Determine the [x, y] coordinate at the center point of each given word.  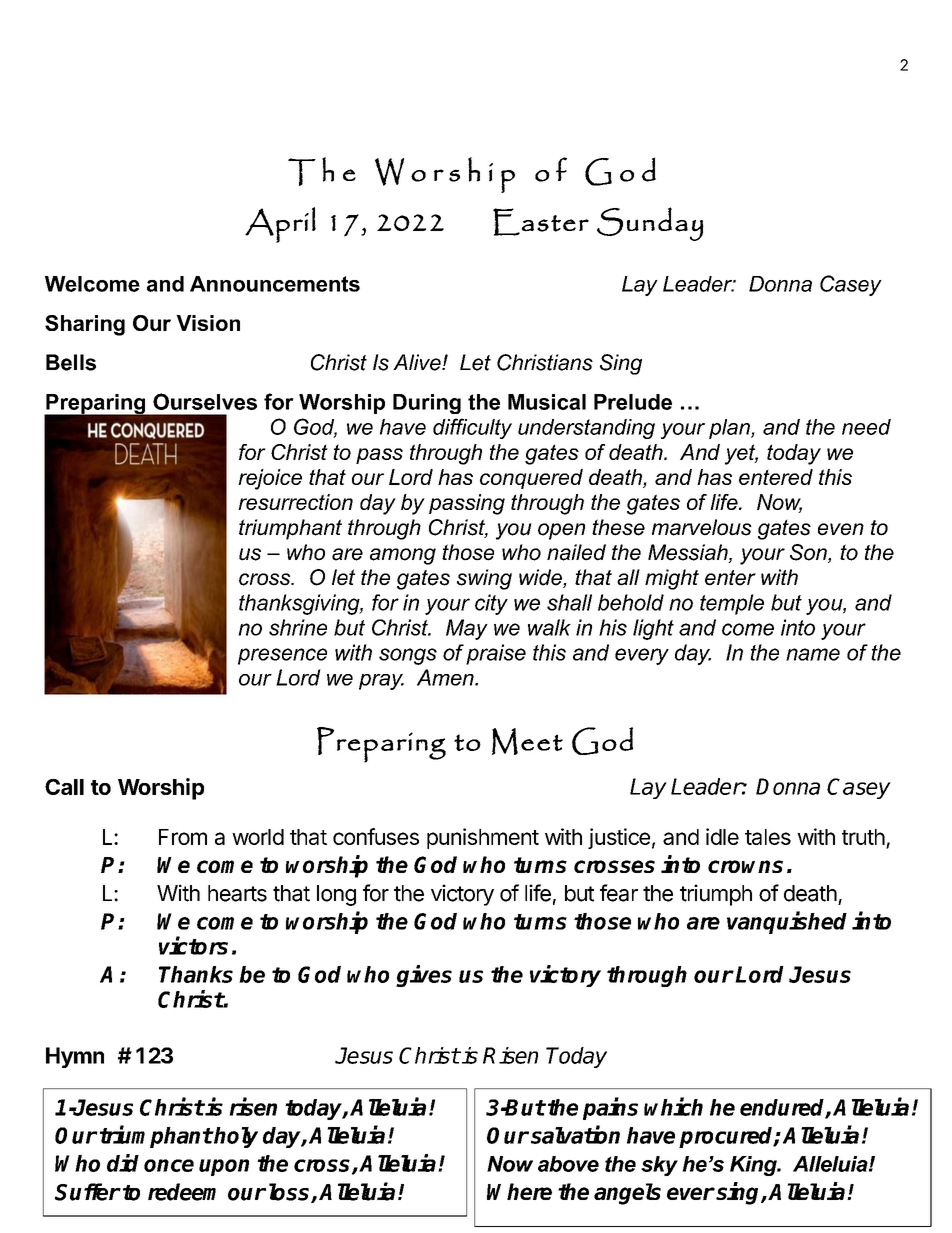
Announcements [275, 284]
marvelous [702, 527]
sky [659, 1166]
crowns [745, 866]
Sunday [650, 224]
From [183, 837]
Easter [541, 222]
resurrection [295, 502]
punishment [483, 838]
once [169, 1165]
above [568, 1164]
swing [484, 579]
